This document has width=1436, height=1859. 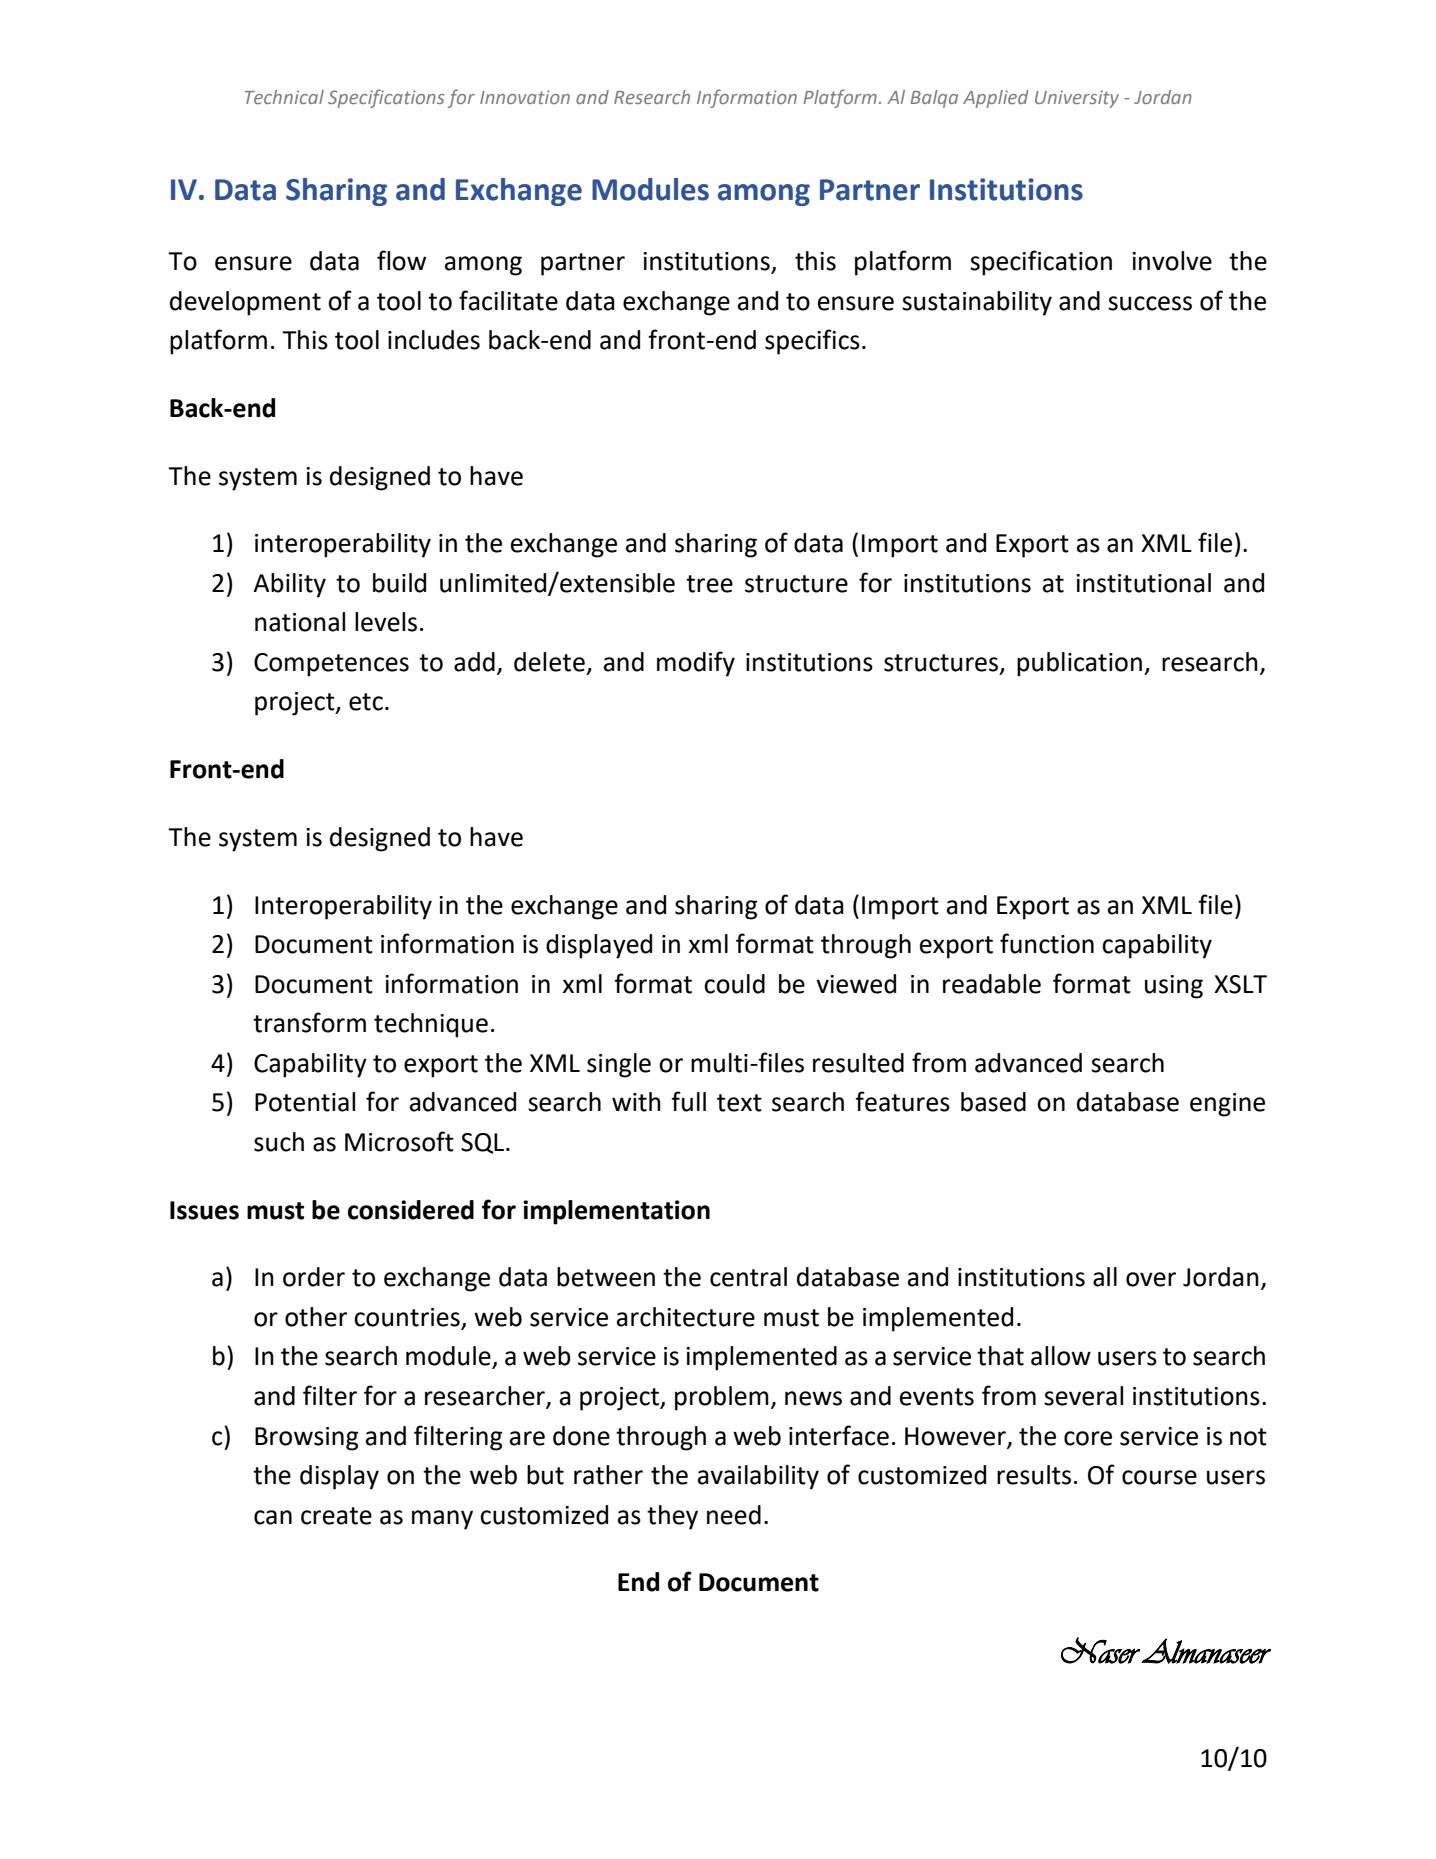 What do you see at coordinates (336, 1516) in the document?
I see `create` at bounding box center [336, 1516].
